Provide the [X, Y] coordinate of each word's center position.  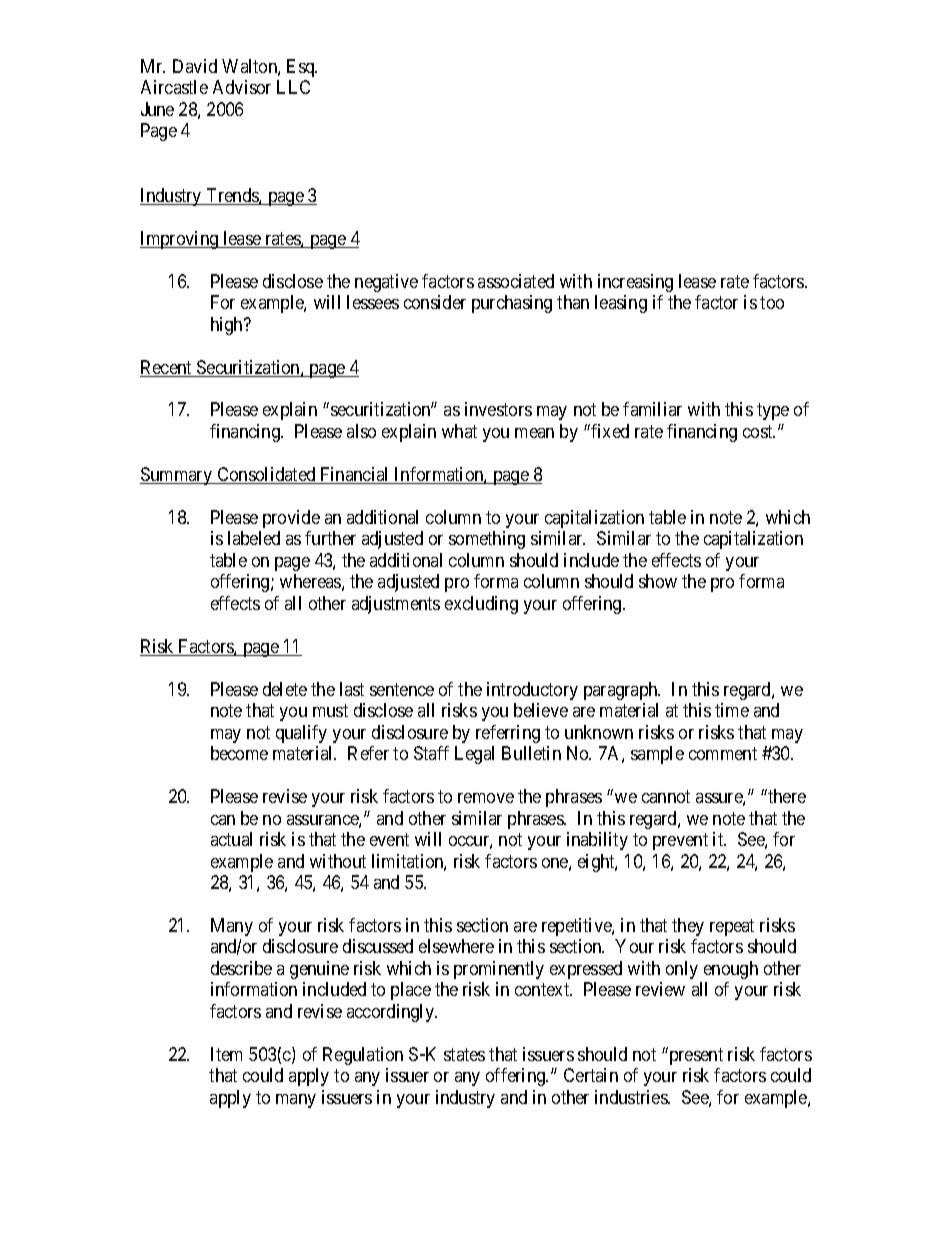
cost [759, 431]
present [695, 1056]
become [239, 753]
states [464, 1054]
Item [226, 1054]
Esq [302, 68]
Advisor [242, 87]
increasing [635, 283]
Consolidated [266, 475]
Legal [474, 755]
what [459, 431]
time [732, 710]
